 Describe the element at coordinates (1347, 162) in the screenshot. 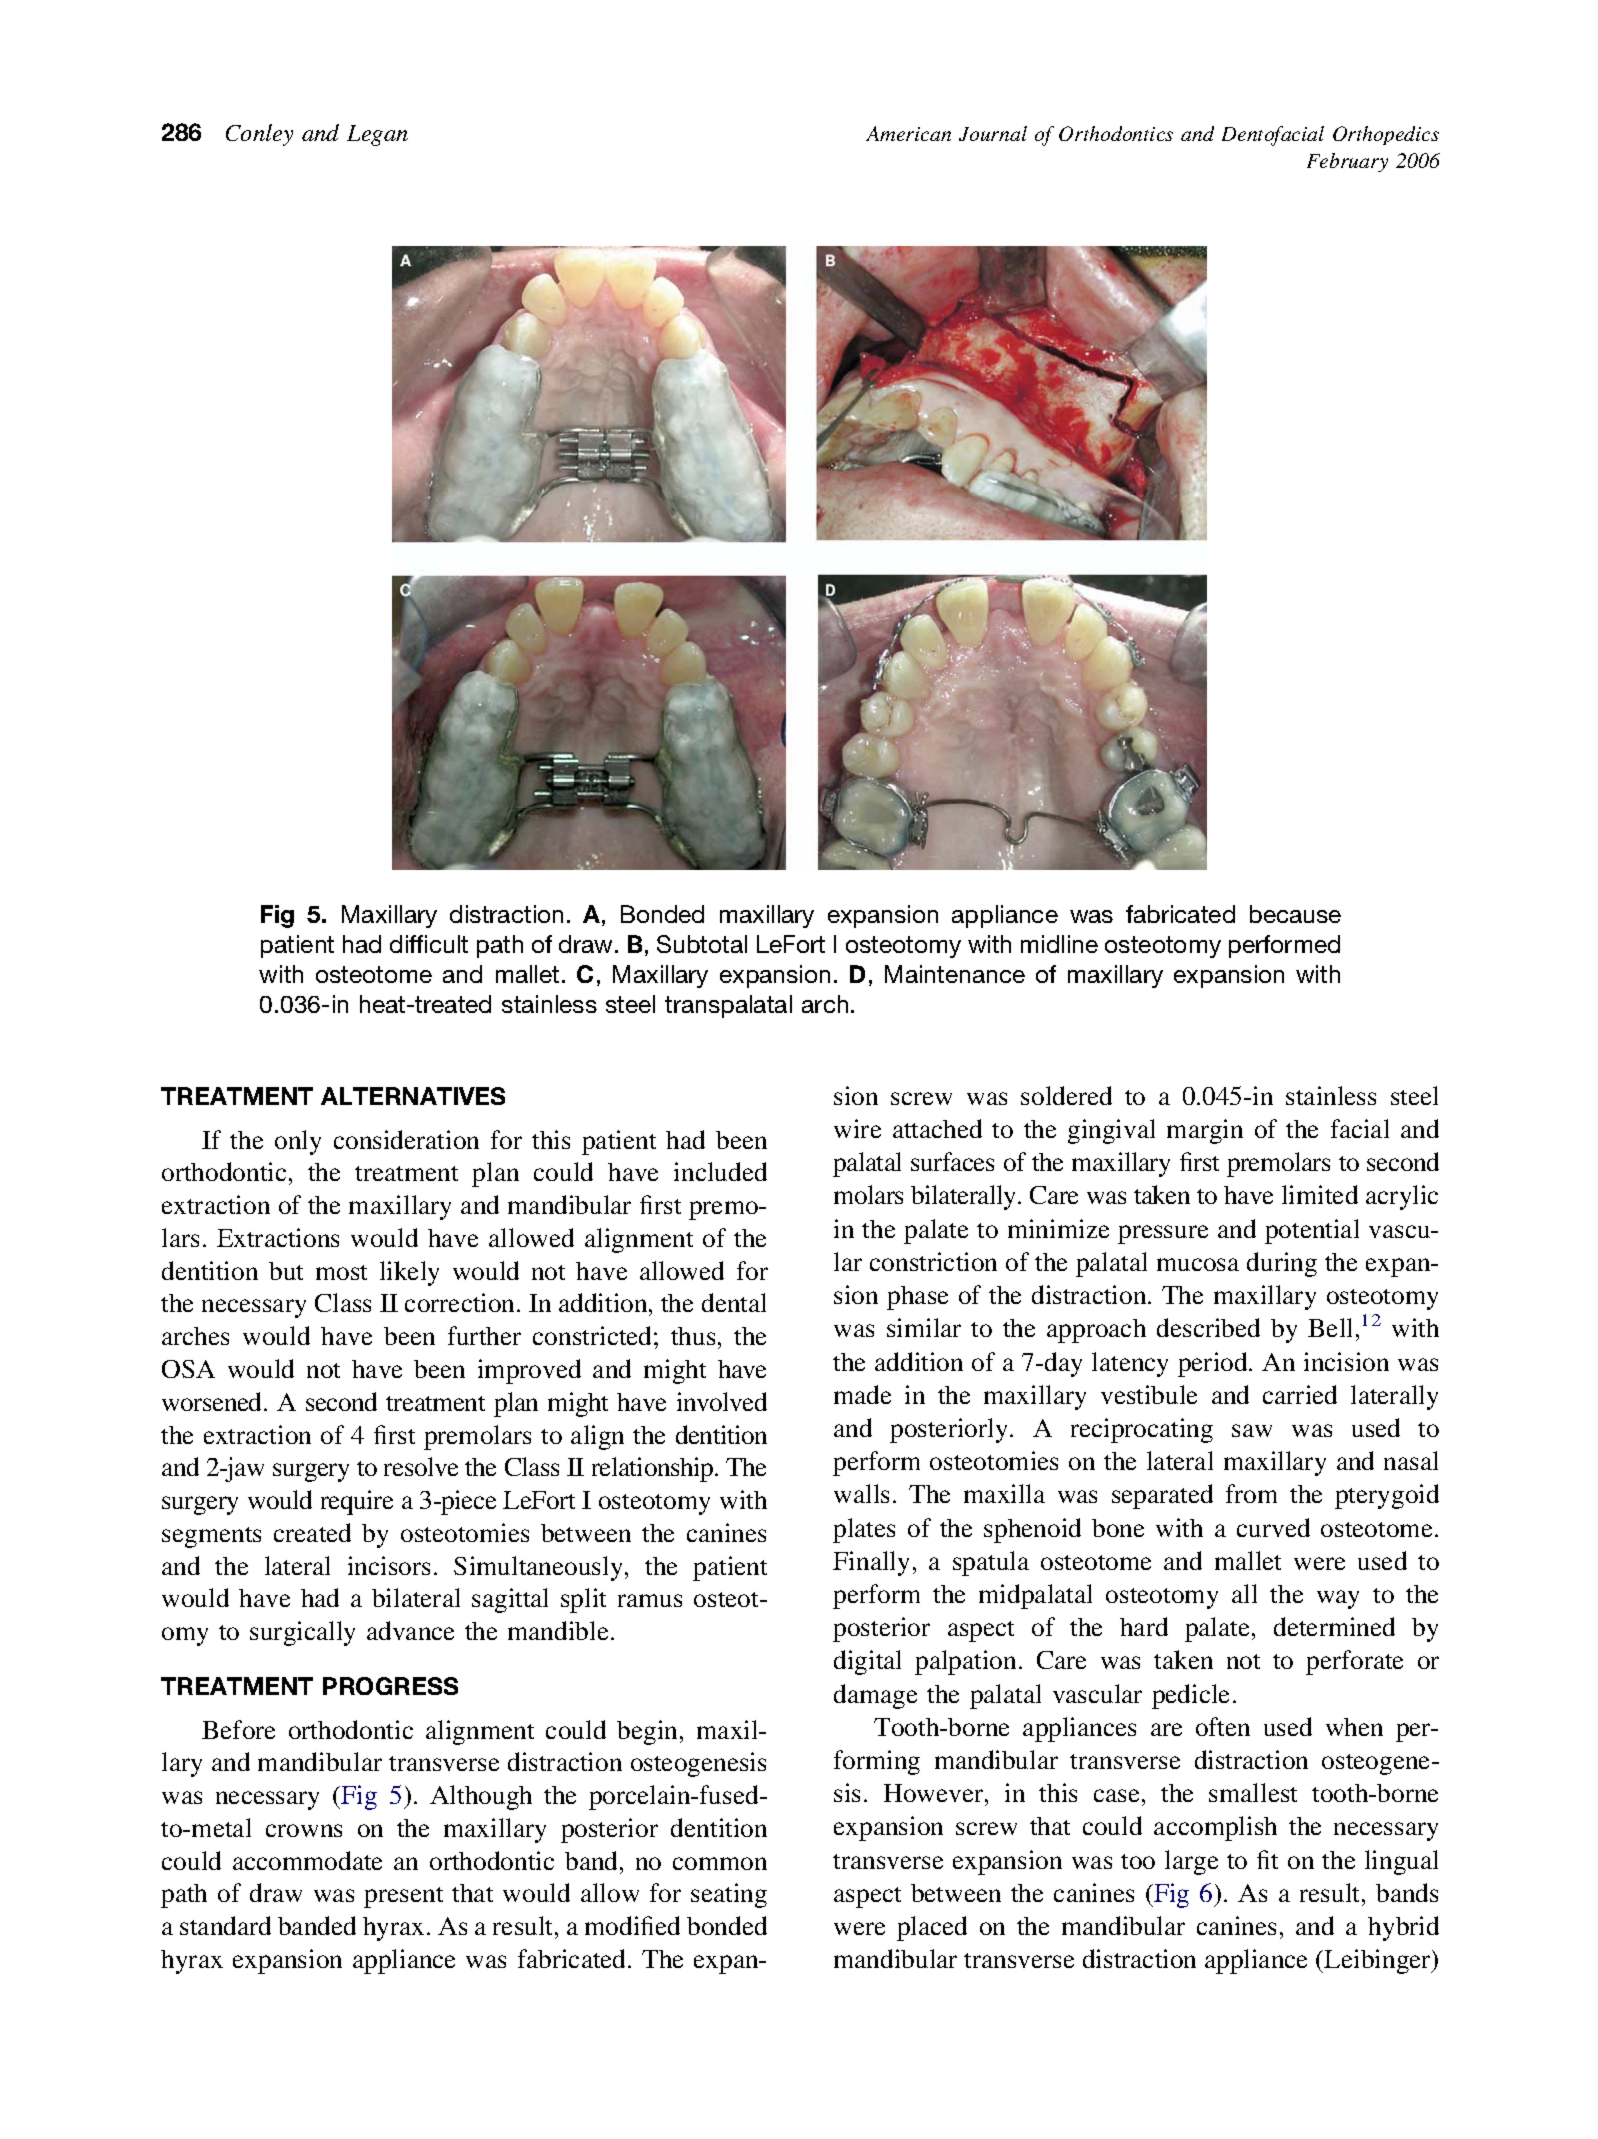

I see `February` at that location.
